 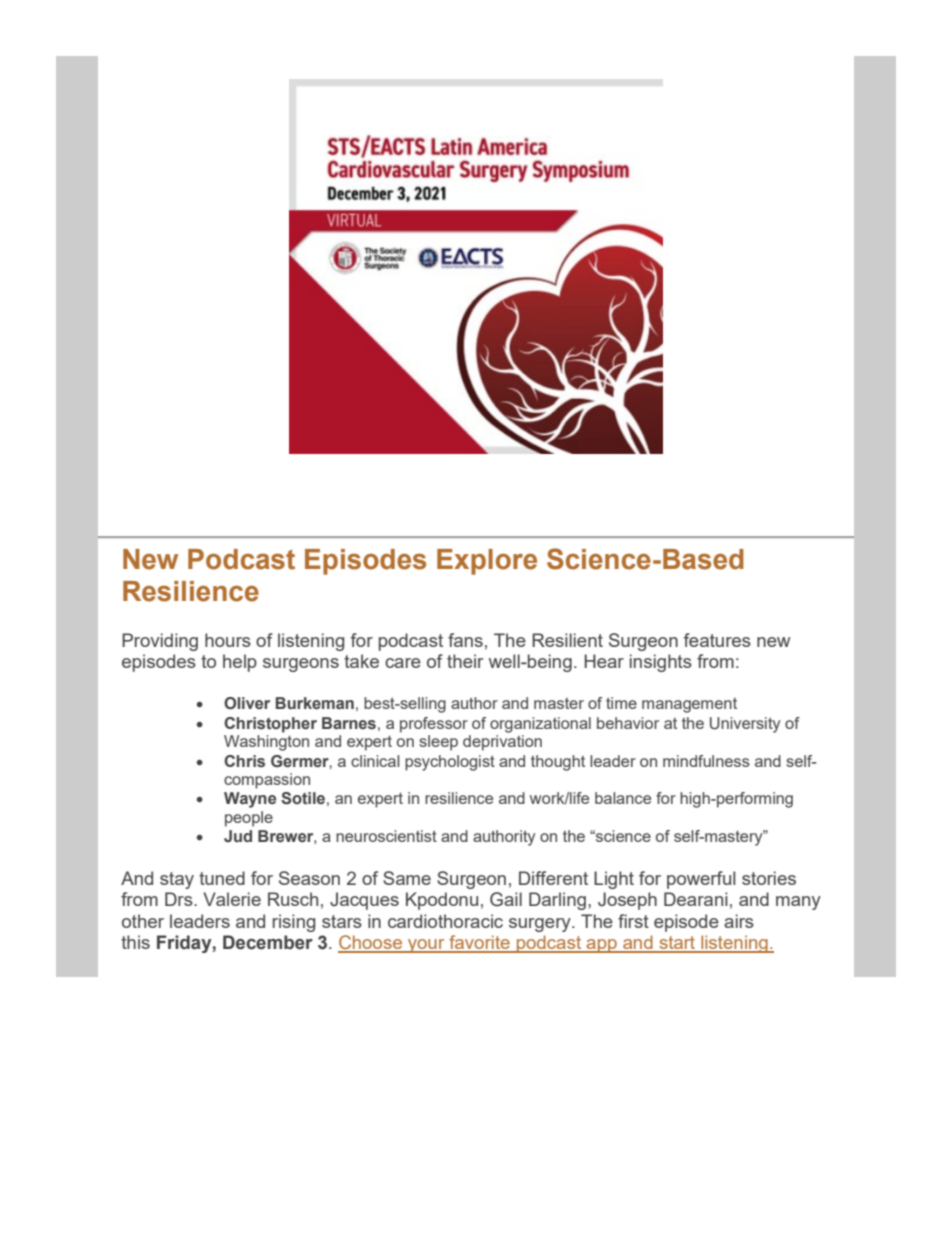 I want to click on insights, so click(x=661, y=663).
